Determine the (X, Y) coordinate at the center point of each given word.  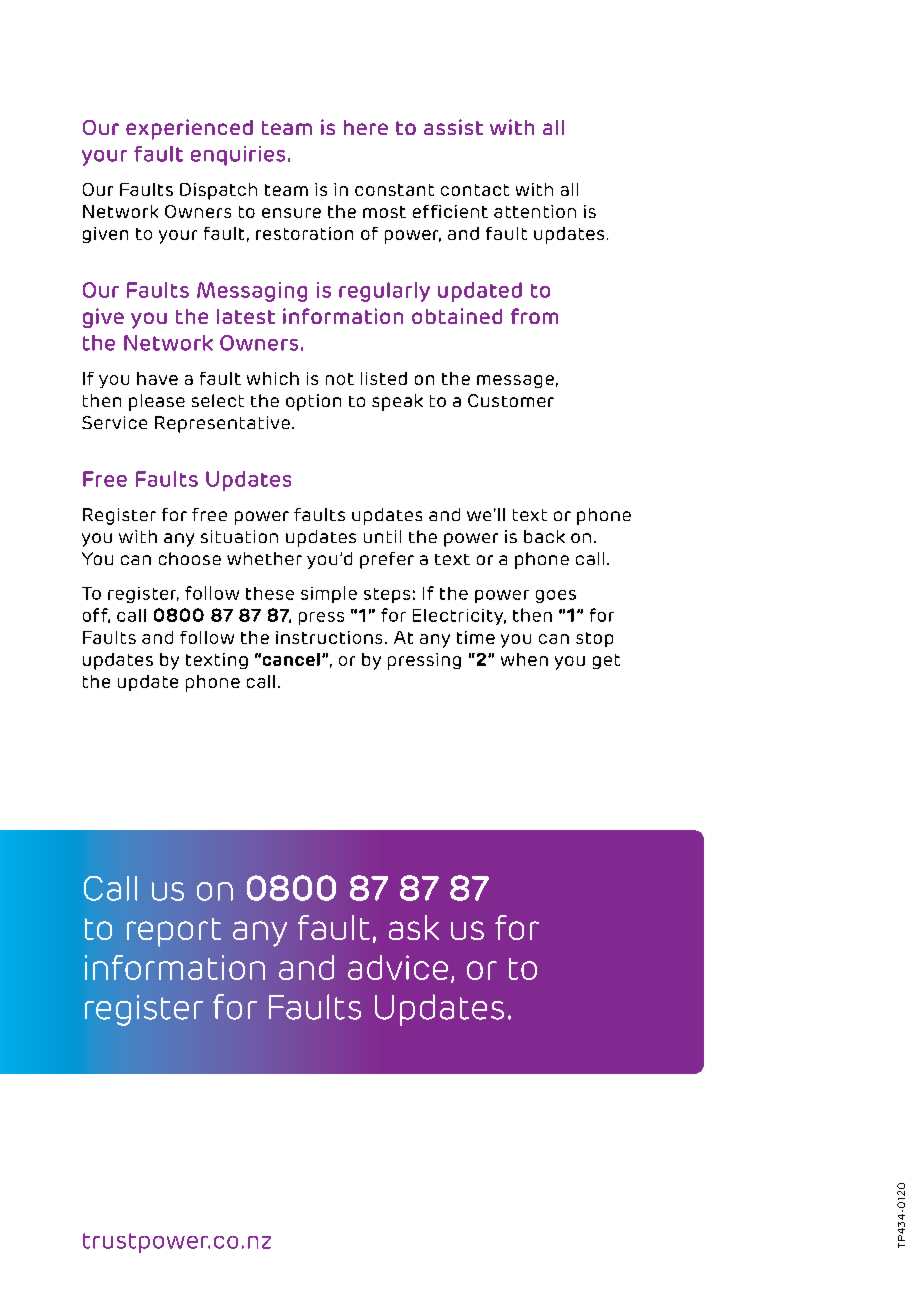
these (270, 593)
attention (535, 211)
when (524, 659)
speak (397, 402)
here (366, 127)
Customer (511, 400)
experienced (189, 129)
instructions (329, 637)
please (157, 402)
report (174, 932)
